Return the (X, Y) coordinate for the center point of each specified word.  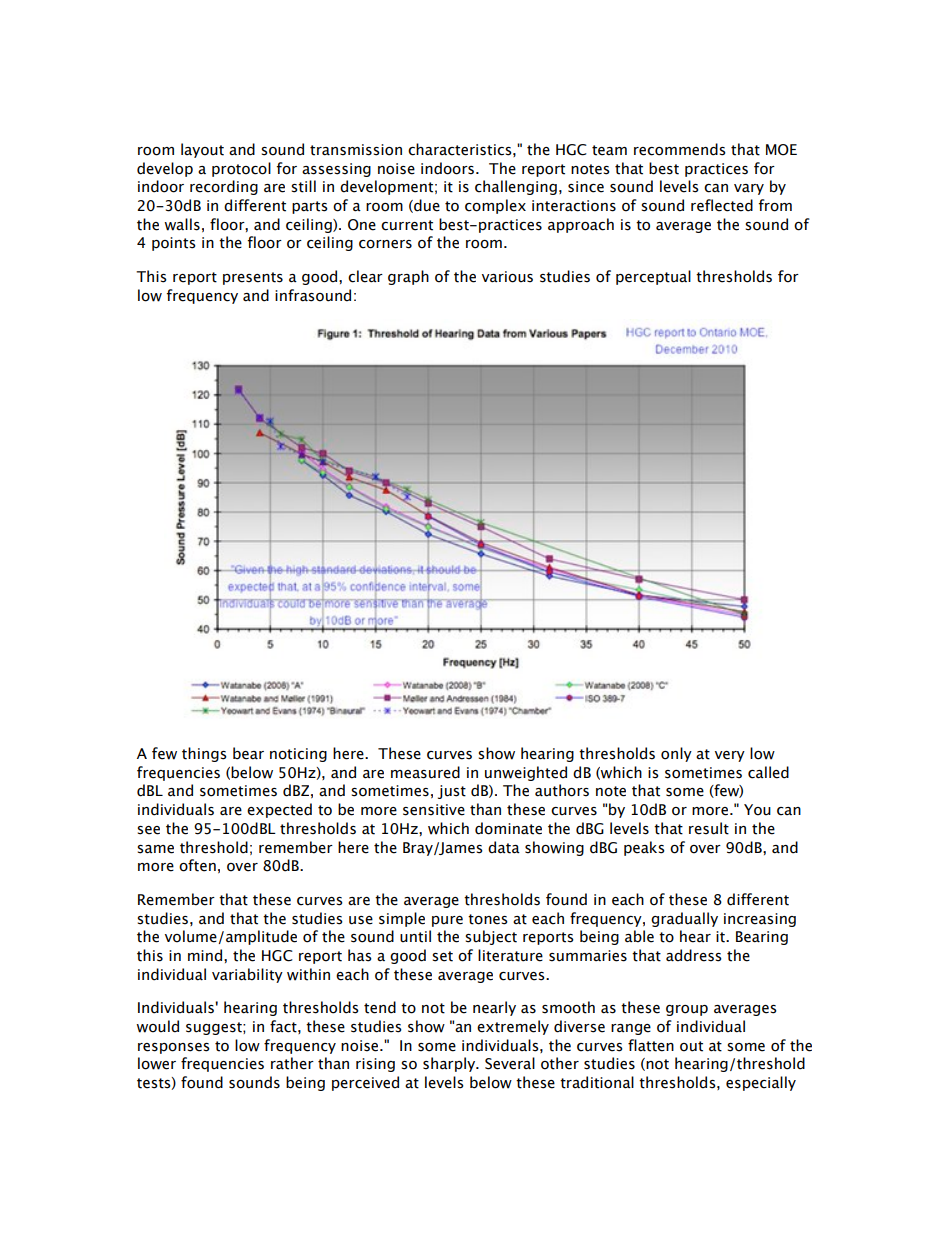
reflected (722, 205)
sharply (450, 1064)
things (204, 754)
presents (253, 278)
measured (425, 772)
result (709, 828)
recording (224, 187)
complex (495, 206)
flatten (651, 1045)
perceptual (653, 277)
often (197, 865)
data (504, 847)
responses (174, 1048)
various (507, 277)
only (676, 754)
